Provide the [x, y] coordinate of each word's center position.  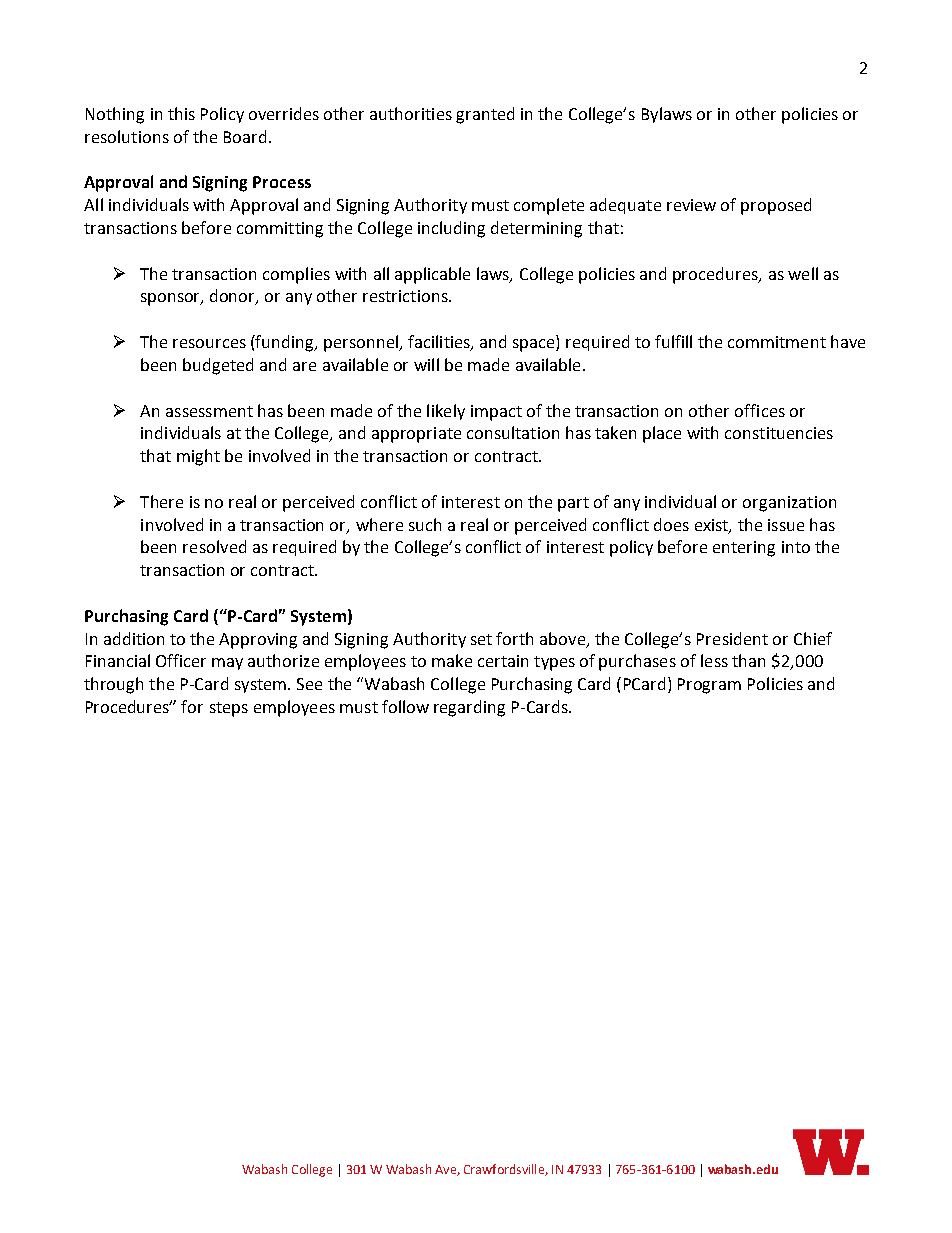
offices [760, 410]
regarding [469, 708]
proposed [776, 206]
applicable [432, 275]
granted [485, 115]
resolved [214, 546]
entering [744, 549]
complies [296, 275]
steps [229, 709]
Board [245, 136]
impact [496, 413]
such [425, 524]
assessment [209, 411]
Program [709, 686]
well [803, 273]
